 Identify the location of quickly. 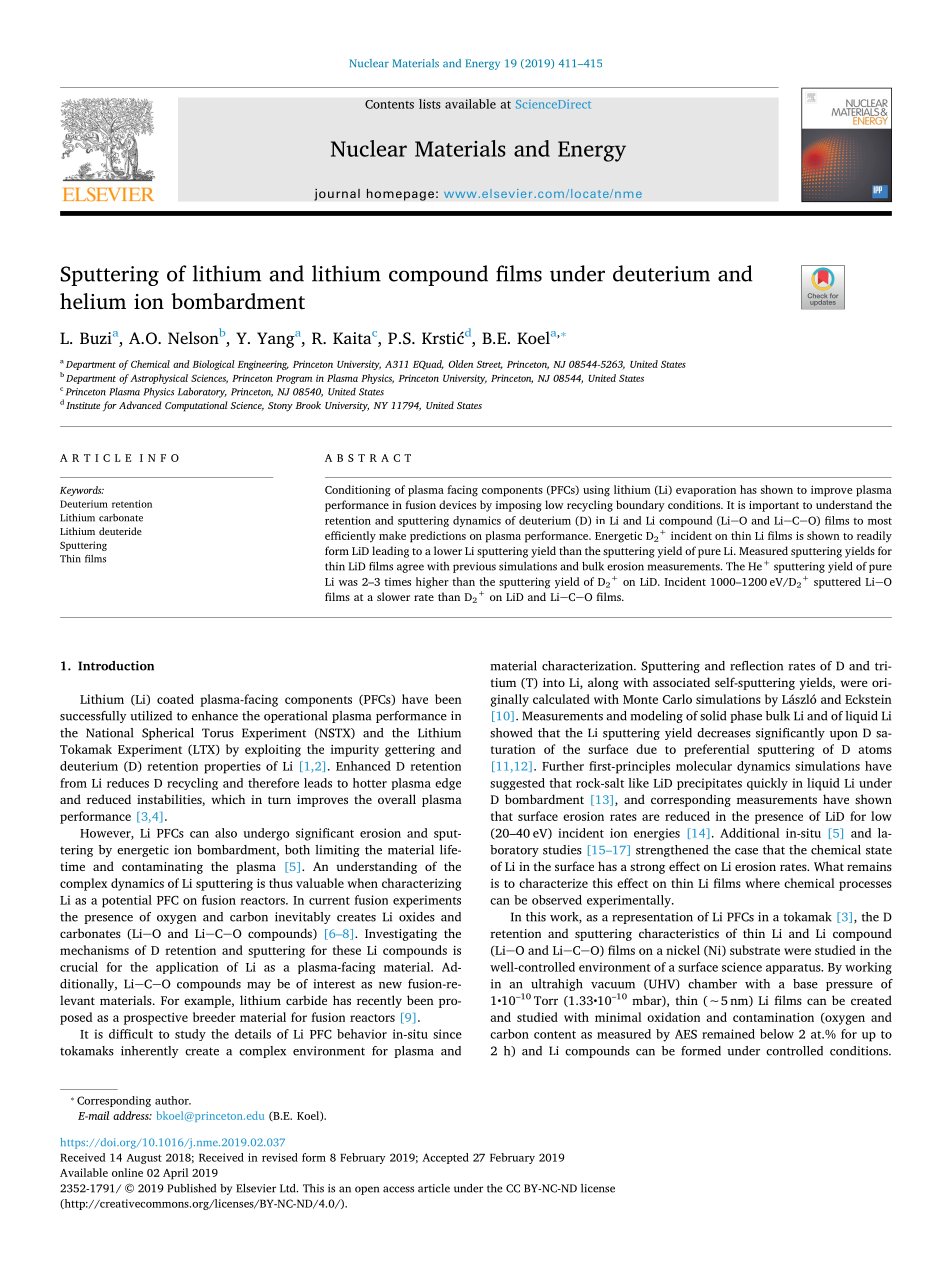
(767, 784).
